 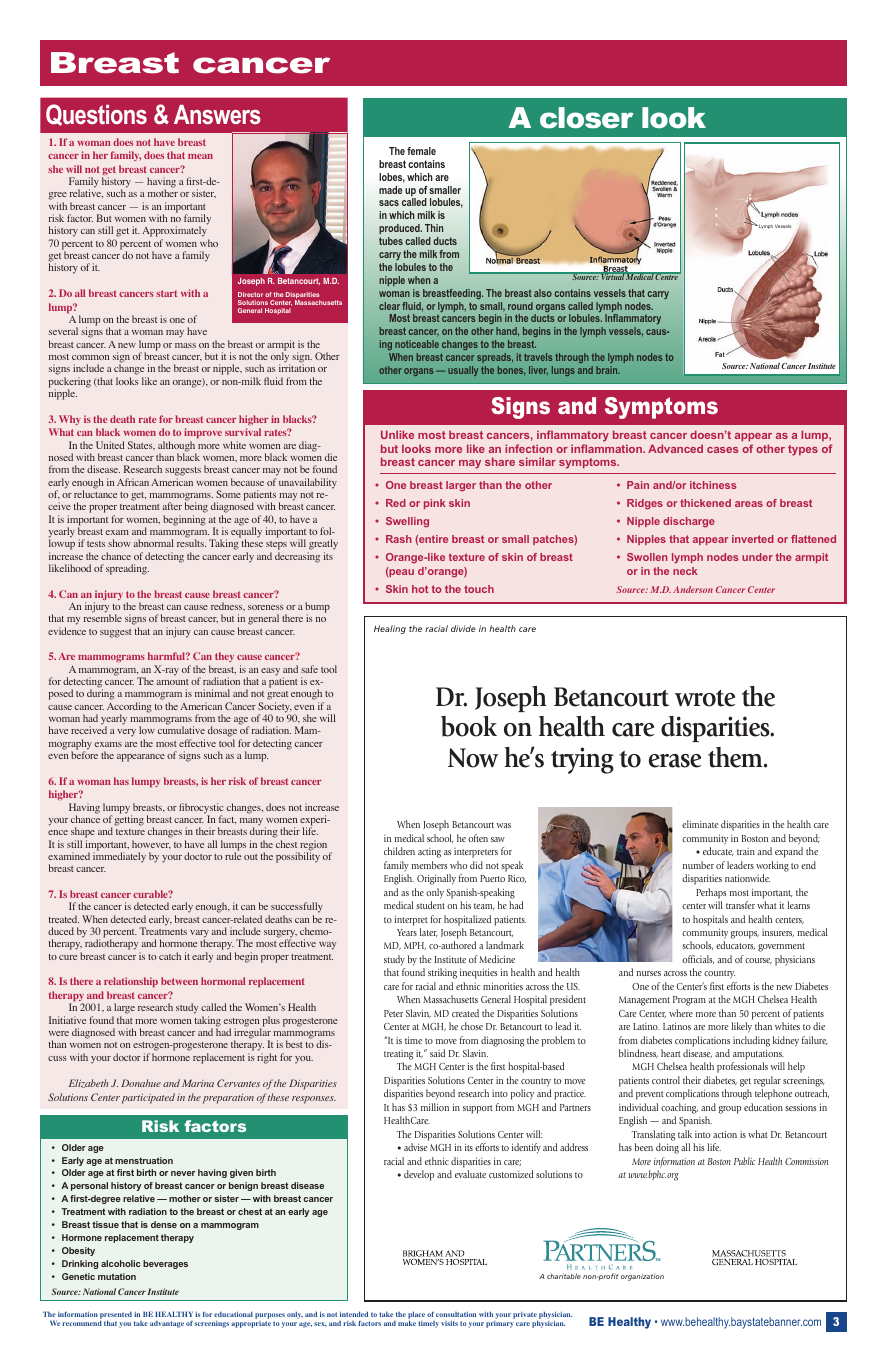 I want to click on mean, so click(x=200, y=156).
